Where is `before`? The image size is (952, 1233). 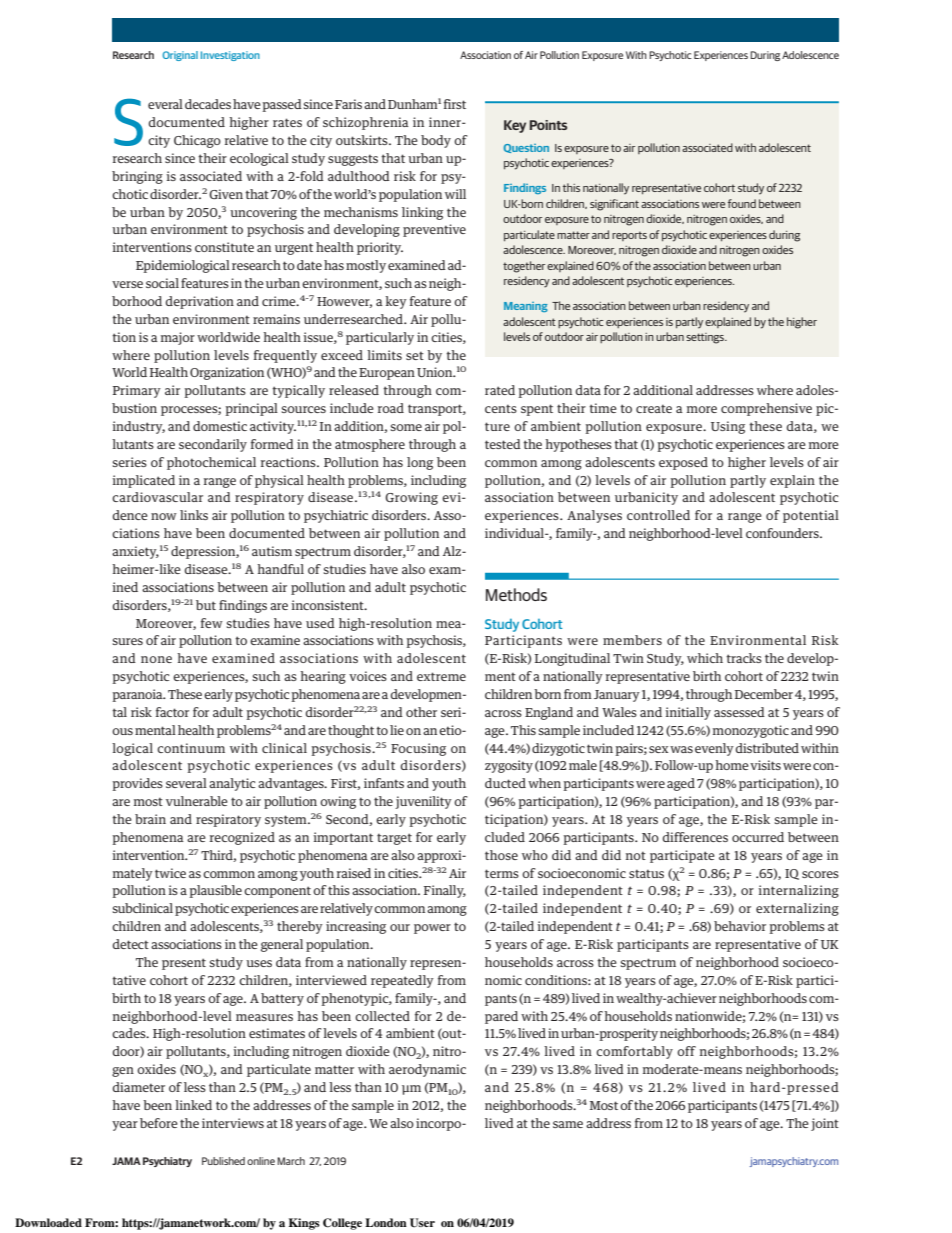 before is located at coordinates (159, 1123).
